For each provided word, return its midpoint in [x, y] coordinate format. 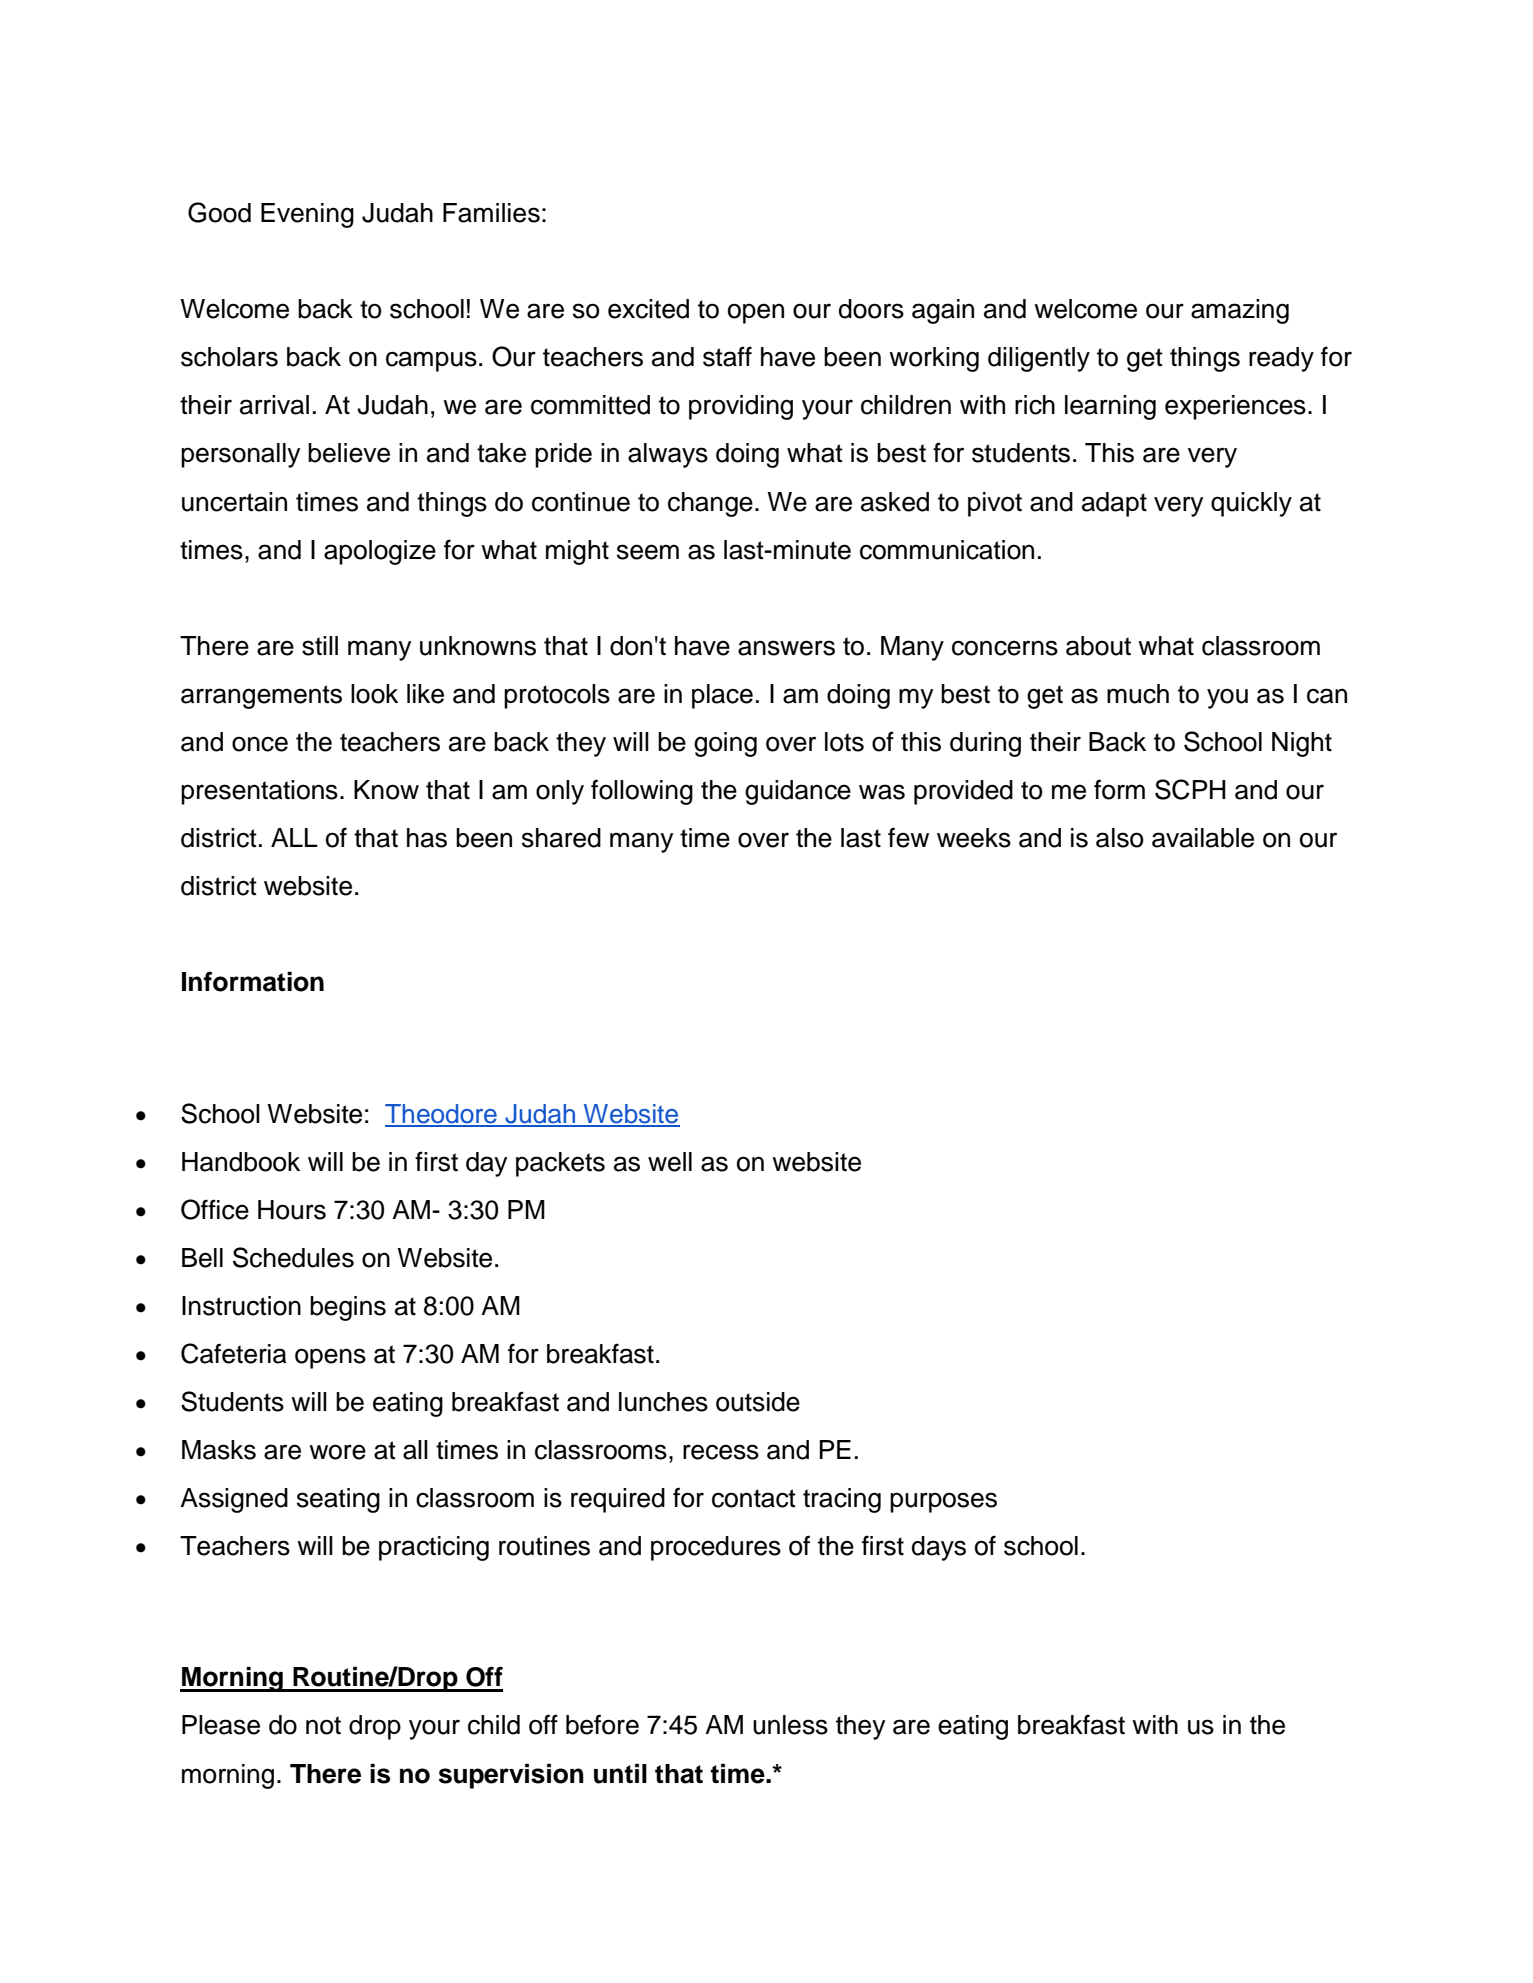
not [323, 1725]
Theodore [442, 1115]
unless [790, 1725]
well [670, 1162]
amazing [1240, 311]
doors [871, 309]
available [1203, 838]
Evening [307, 215]
